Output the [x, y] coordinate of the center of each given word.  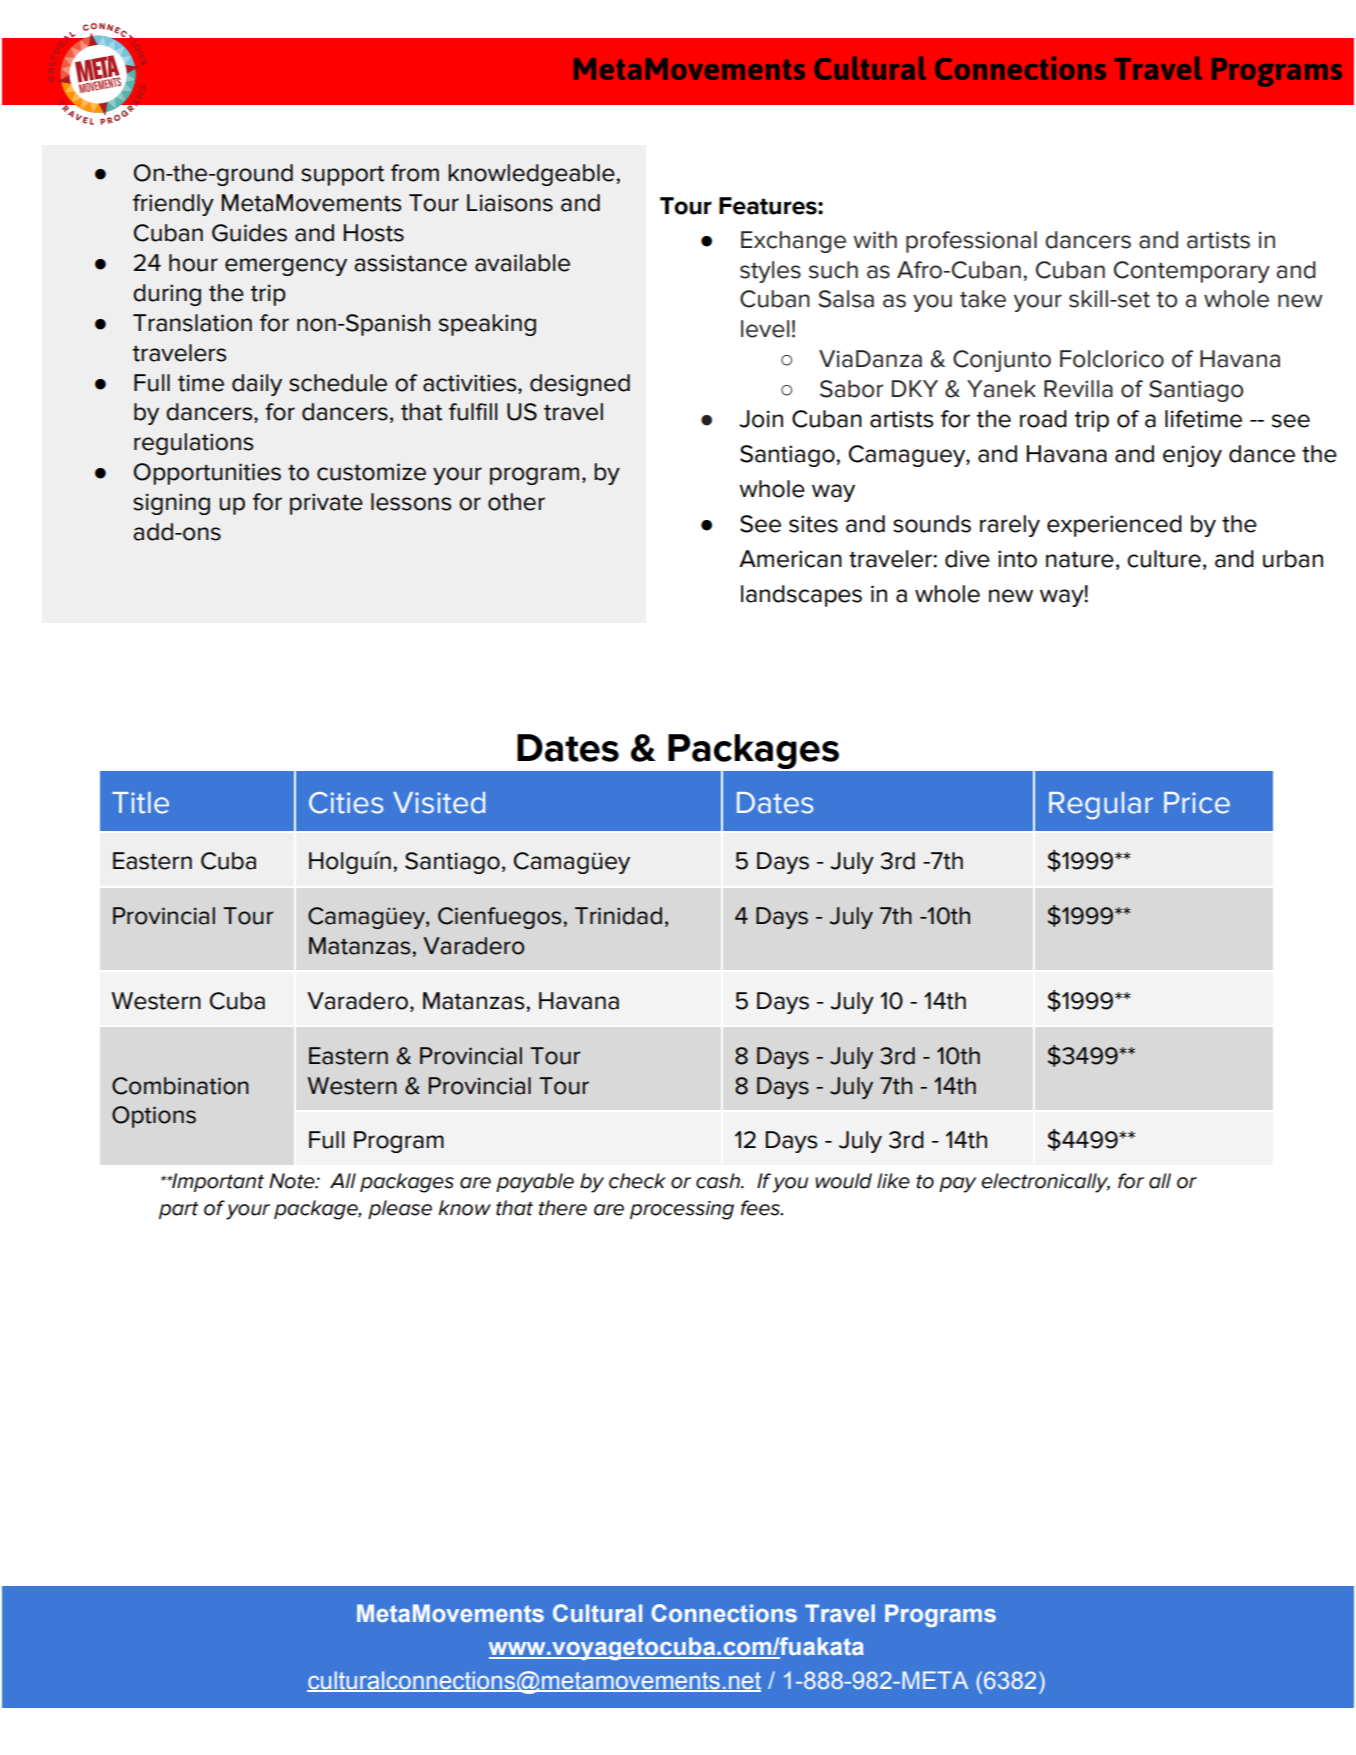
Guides [249, 233]
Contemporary [1192, 272]
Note [293, 1181]
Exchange [793, 242]
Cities [346, 803]
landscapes [801, 596]
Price [1197, 803]
